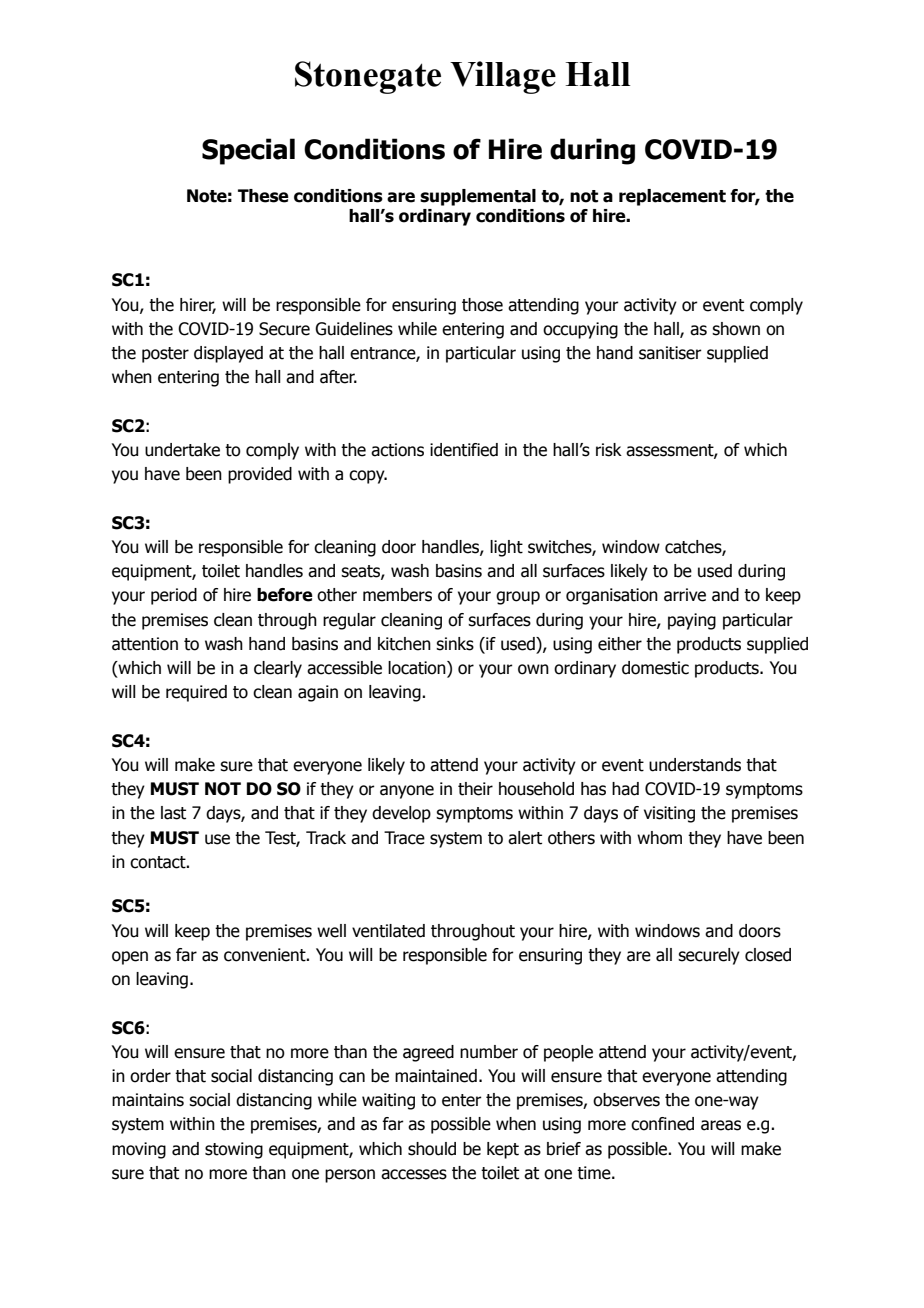  What do you see at coordinates (174, 596) in the page?
I see `period` at bounding box center [174, 596].
